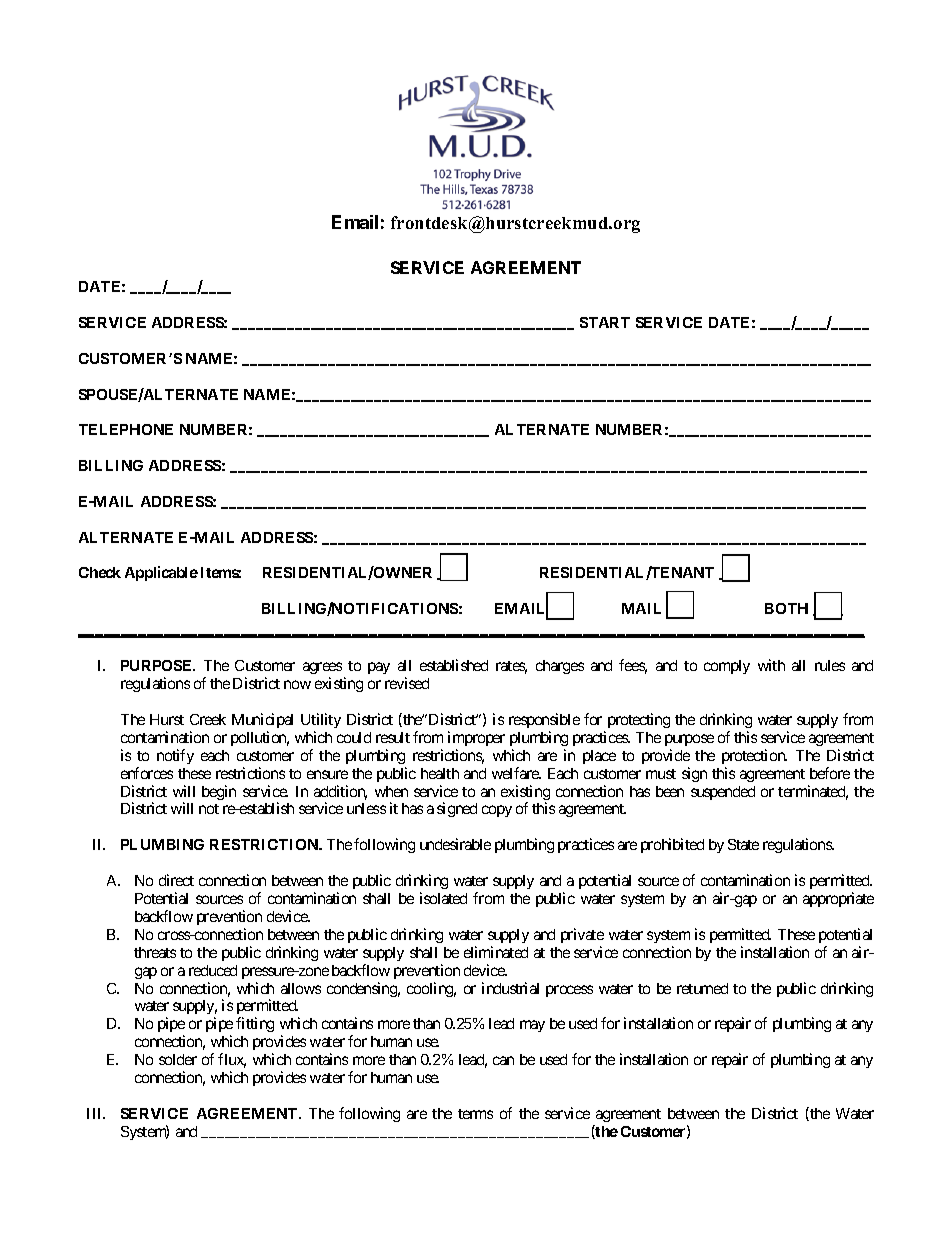 The image size is (952, 1233). I want to click on START, so click(605, 322).
